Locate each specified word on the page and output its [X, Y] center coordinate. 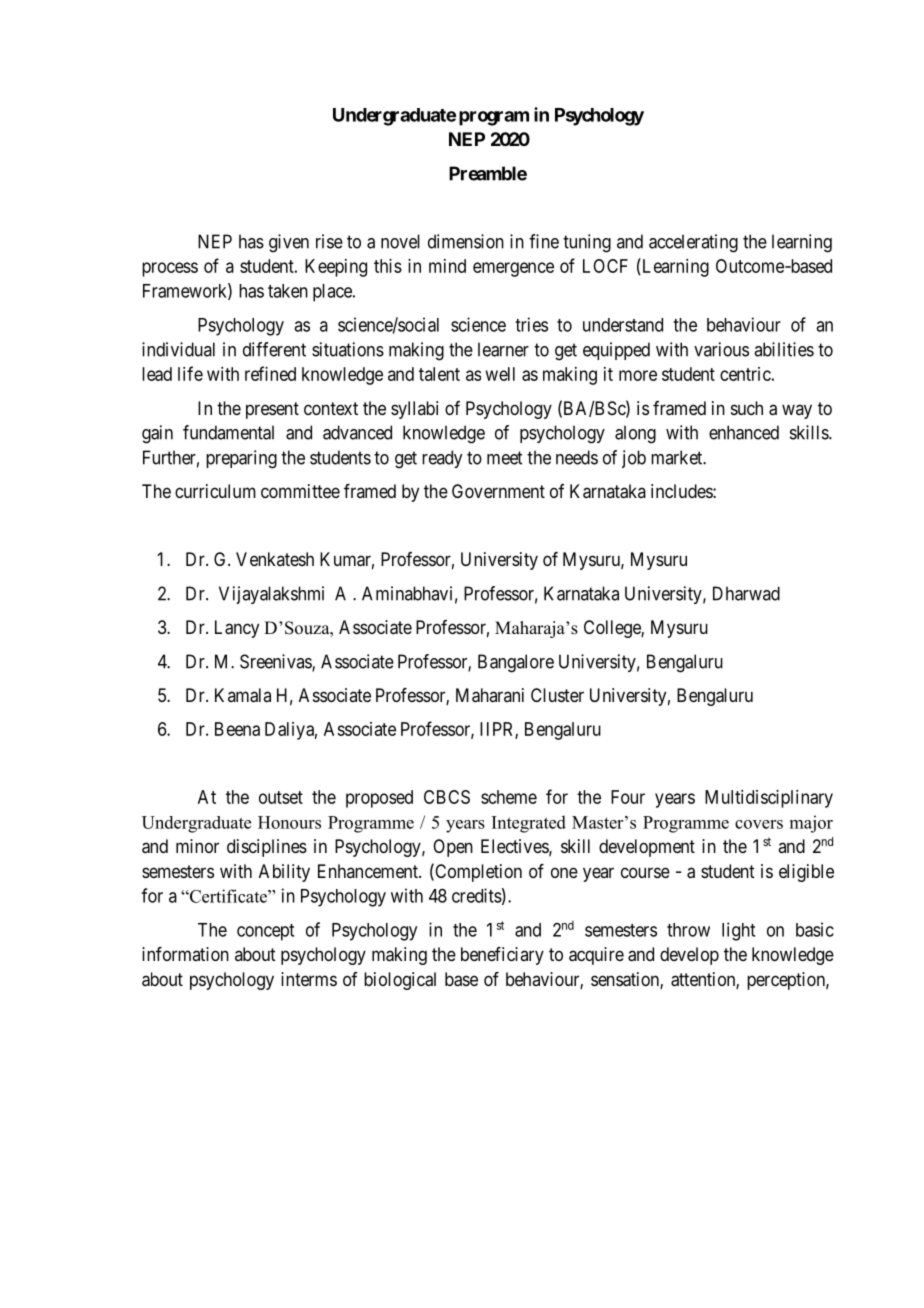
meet [504, 458]
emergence [513, 269]
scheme [509, 797]
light [738, 931]
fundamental [228, 432]
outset [281, 797]
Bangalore [516, 663]
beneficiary [502, 956]
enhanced [744, 432]
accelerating [693, 243]
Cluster [557, 695]
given [289, 243]
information [185, 954]
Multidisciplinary [769, 799]
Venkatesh [275, 559]
